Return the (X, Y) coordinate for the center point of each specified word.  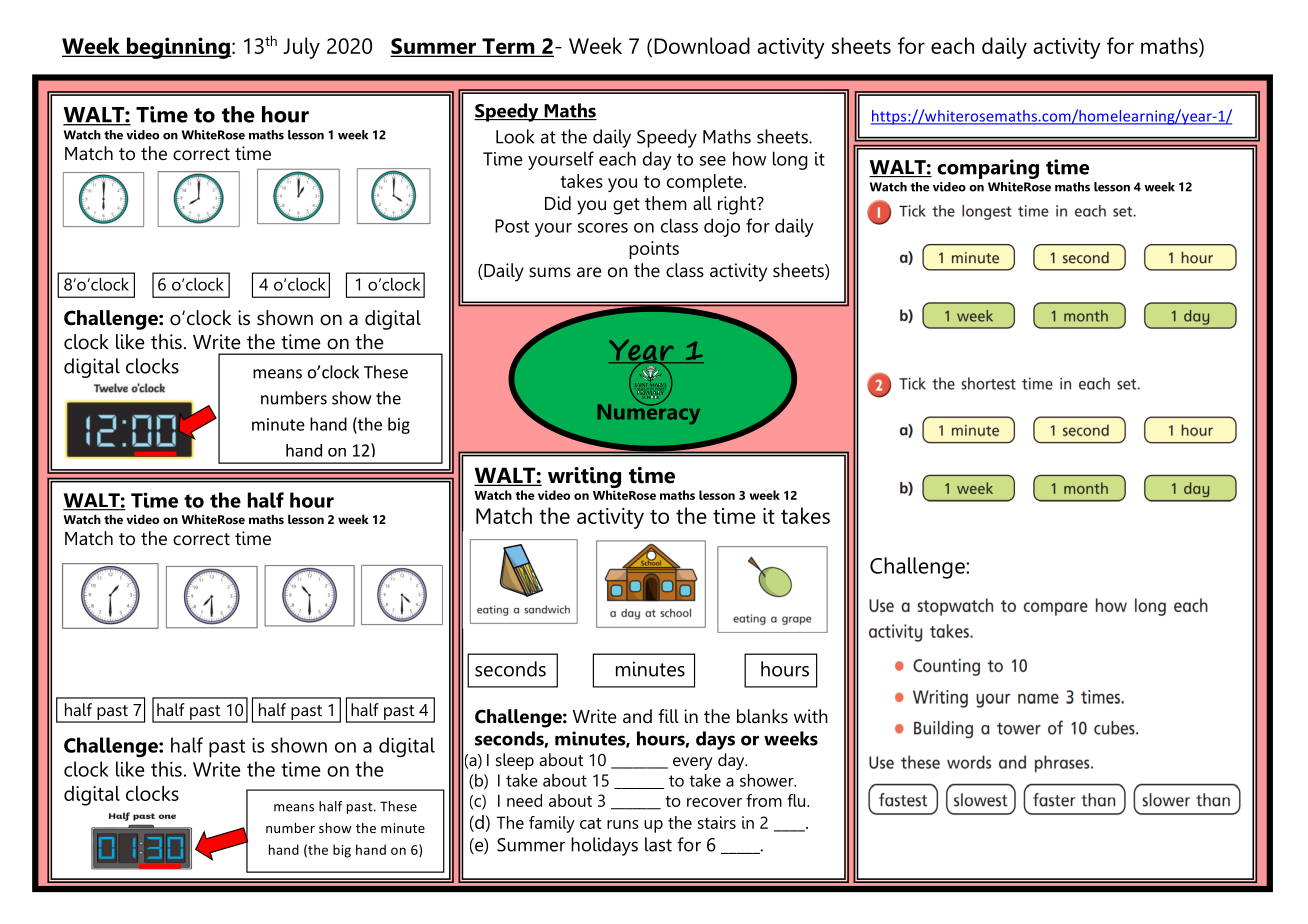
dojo (722, 227)
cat (590, 823)
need (524, 800)
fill (668, 716)
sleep (515, 761)
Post (512, 226)
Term (508, 47)
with (811, 716)
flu (797, 800)
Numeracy (649, 413)
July (301, 48)
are (589, 272)
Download (702, 45)
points (654, 250)
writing (584, 477)
